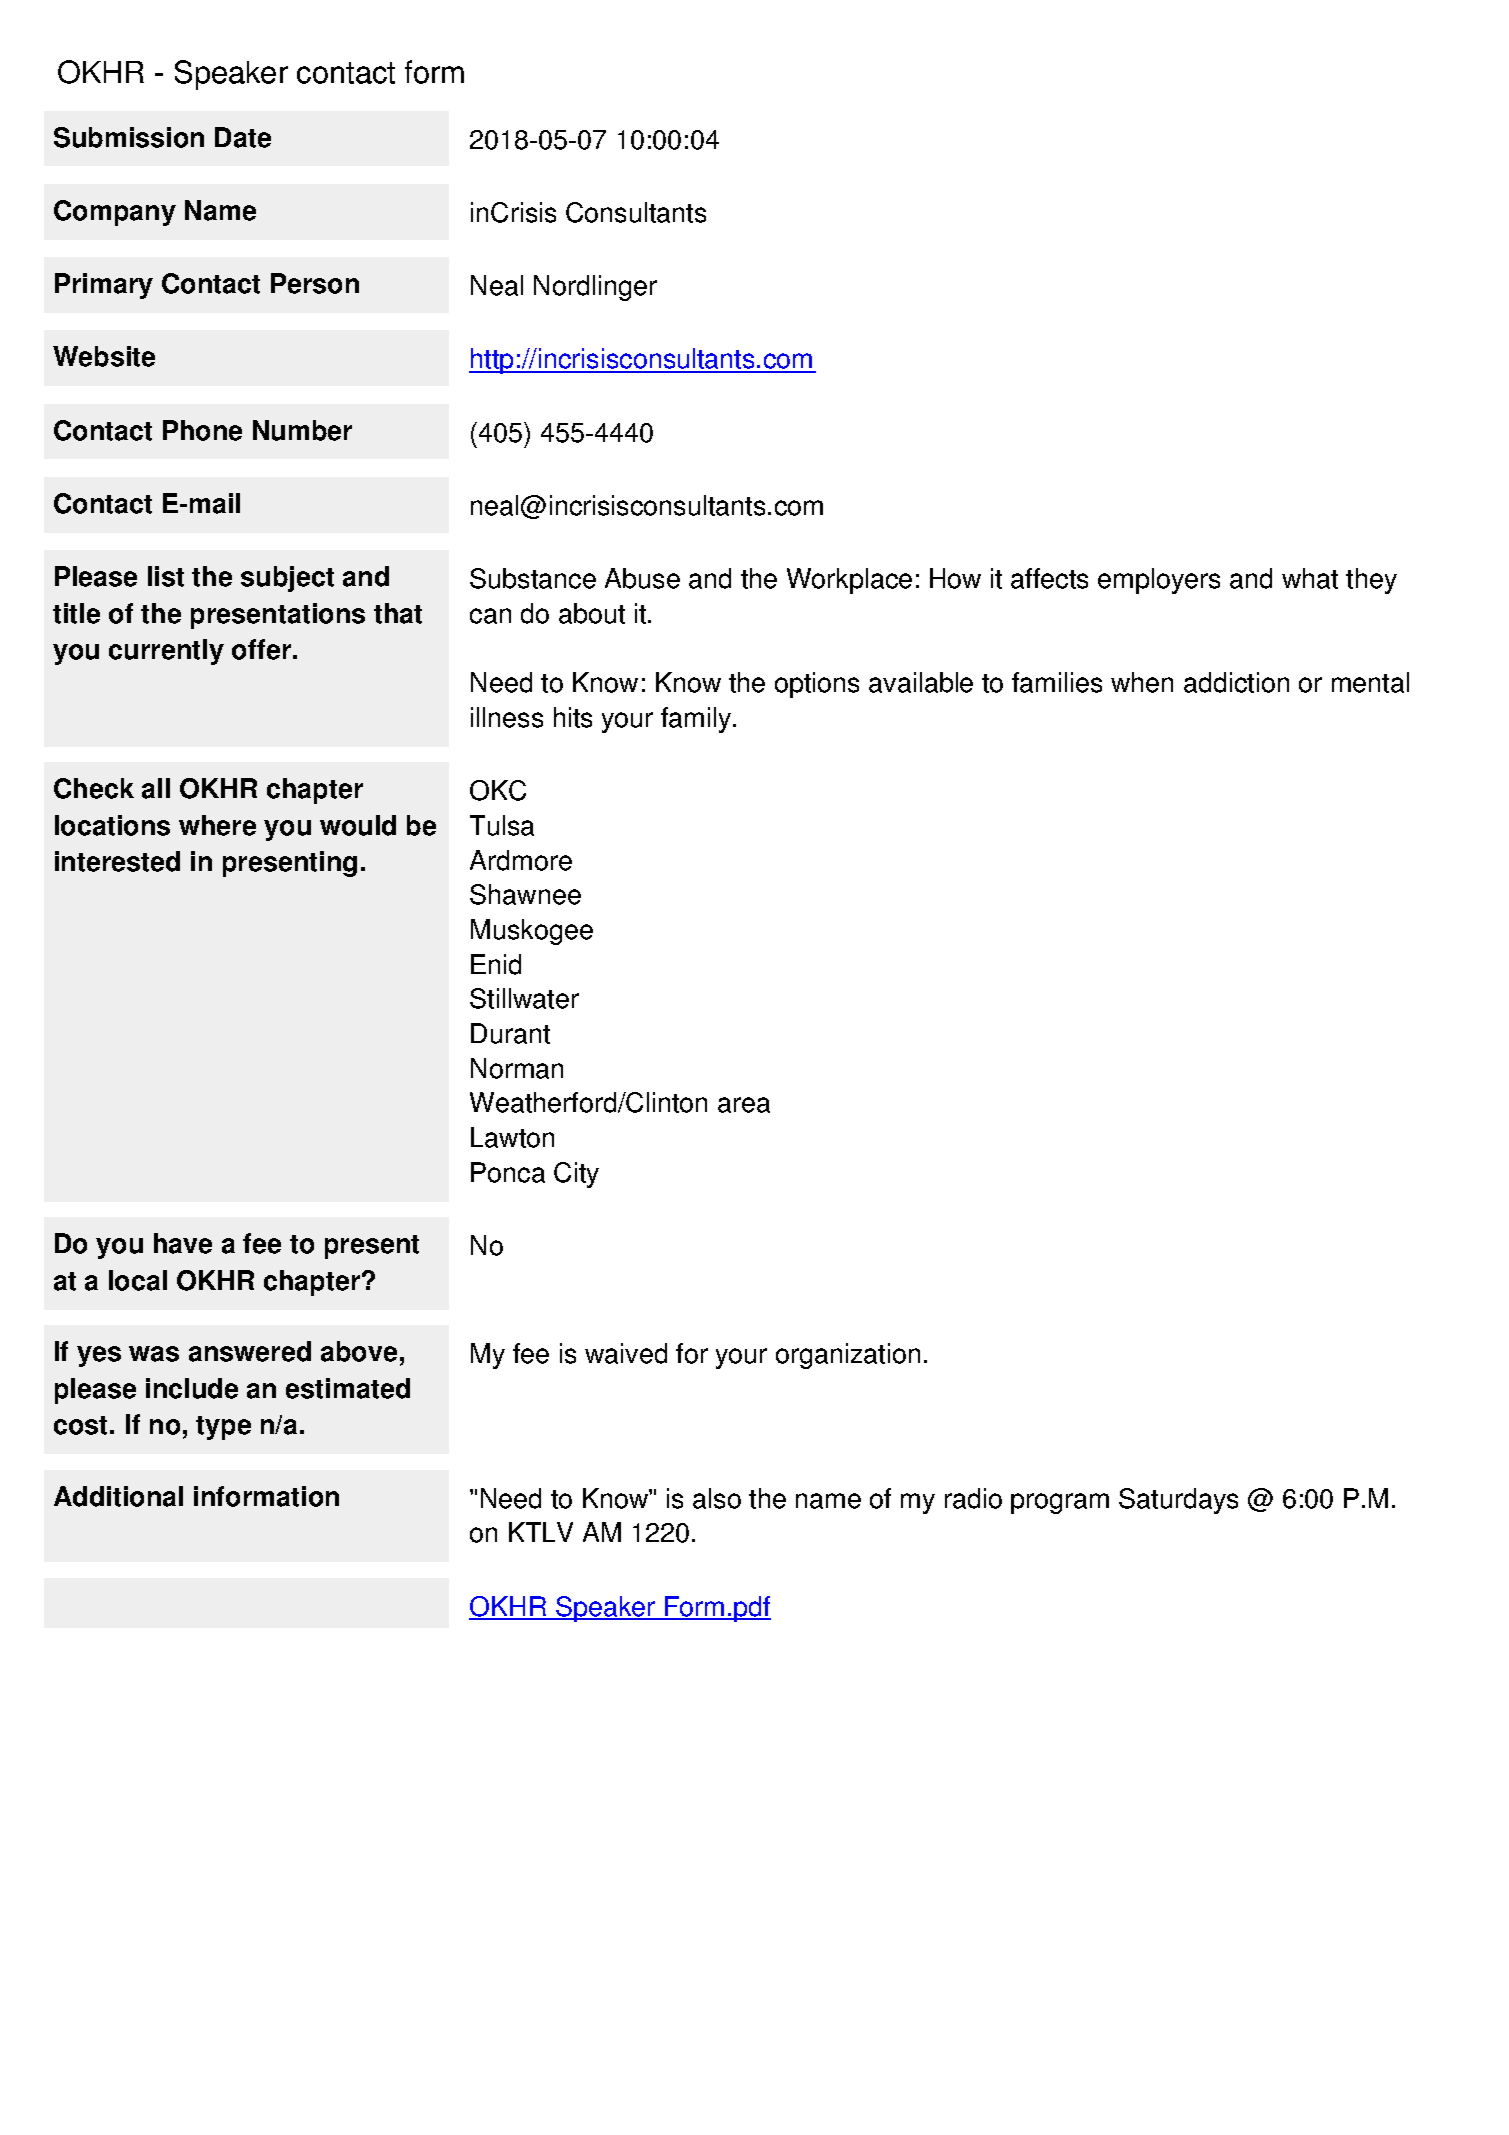 The height and width of the screenshot is (2135, 1509). Describe the element at coordinates (717, 1498) in the screenshot. I see `also` at that location.
